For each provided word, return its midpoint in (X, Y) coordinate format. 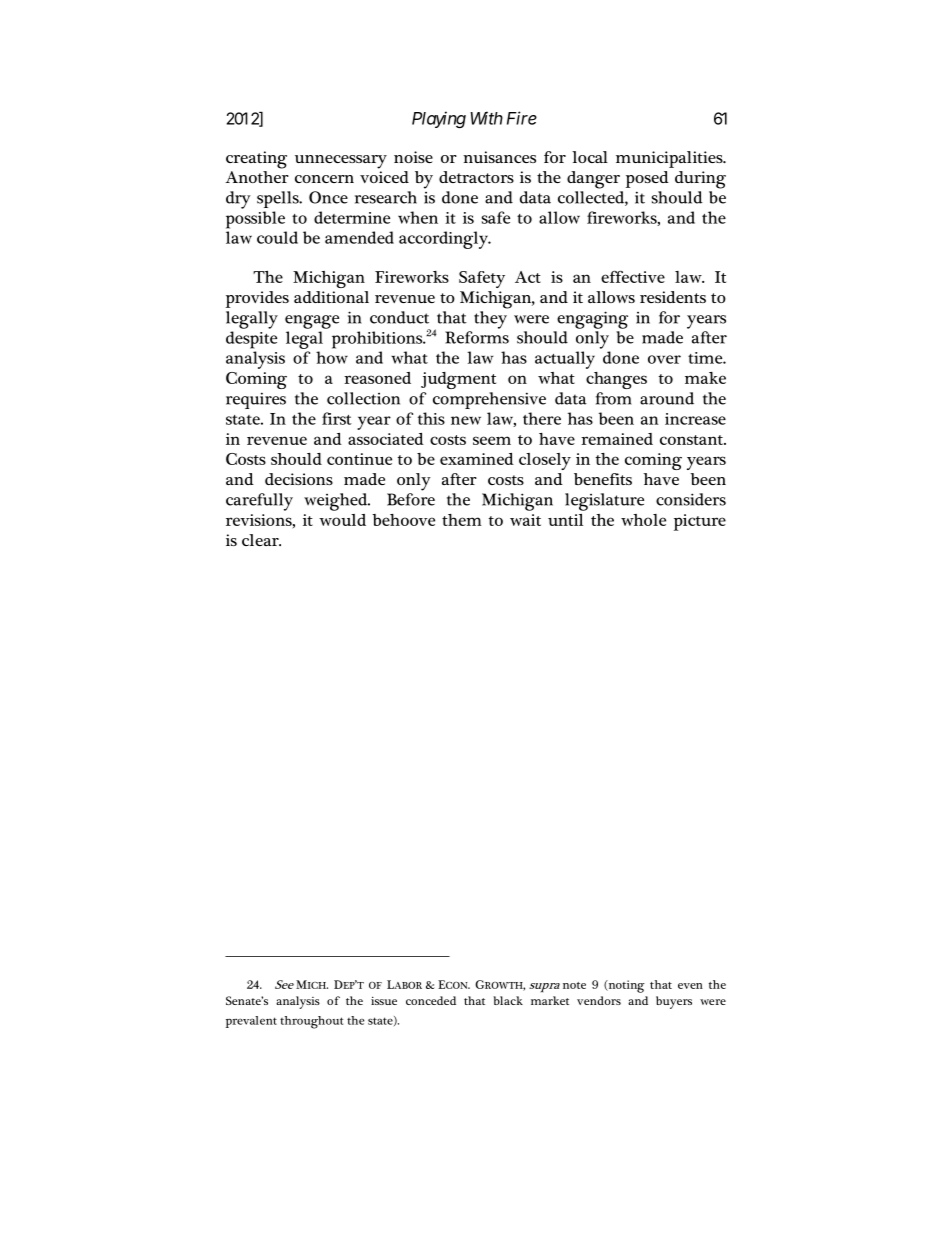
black (508, 1000)
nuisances (499, 157)
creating (256, 160)
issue (384, 1000)
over (664, 359)
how (332, 357)
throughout (311, 1022)
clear (261, 540)
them (462, 520)
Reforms (477, 337)
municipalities (670, 159)
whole (643, 520)
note (574, 985)
